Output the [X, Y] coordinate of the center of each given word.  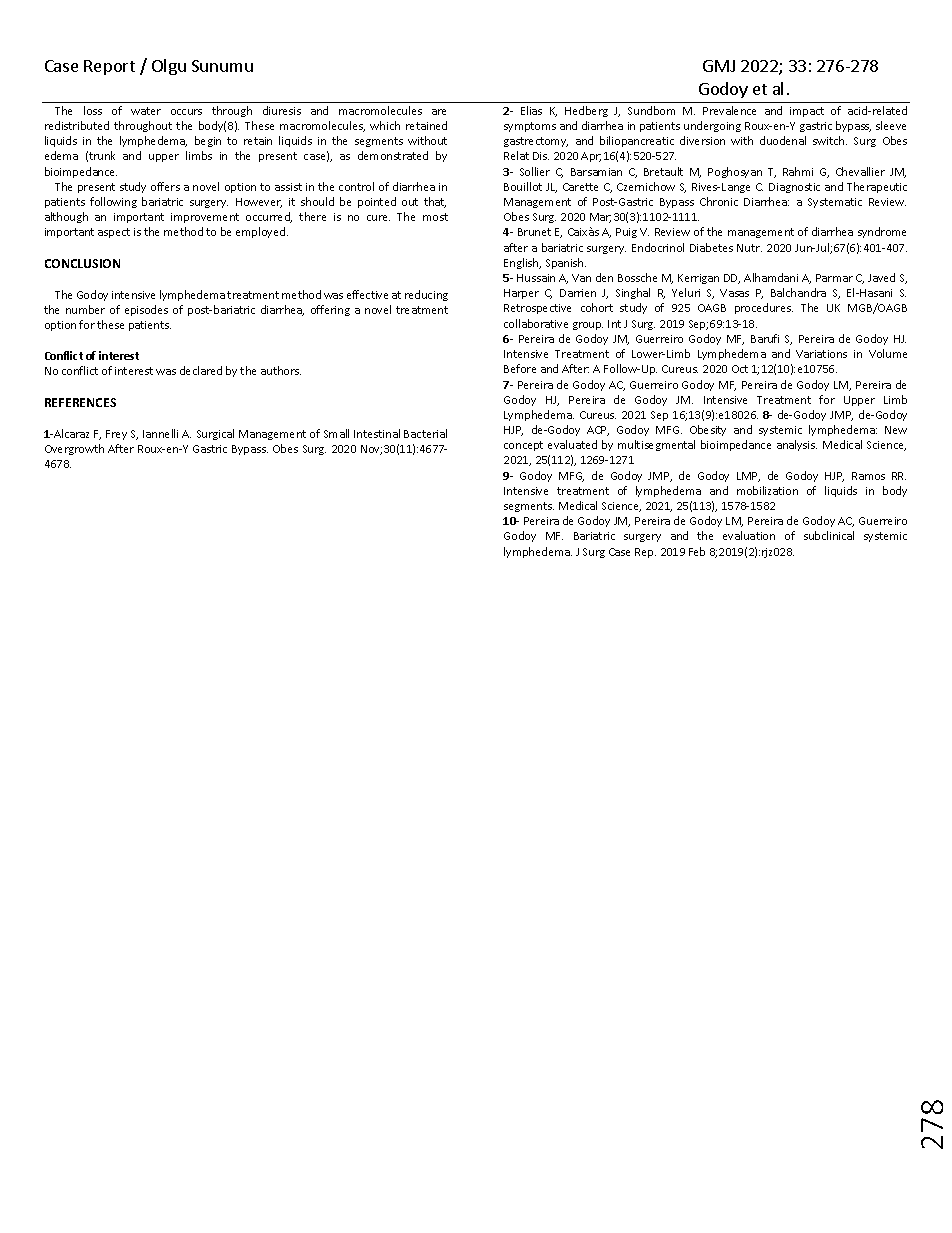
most [435, 217]
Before [520, 368]
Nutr [749, 248]
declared [201, 370]
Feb [697, 551]
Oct [740, 369]
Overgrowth [74, 449]
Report [109, 67]
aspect [114, 233]
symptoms [530, 127]
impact [807, 112]
